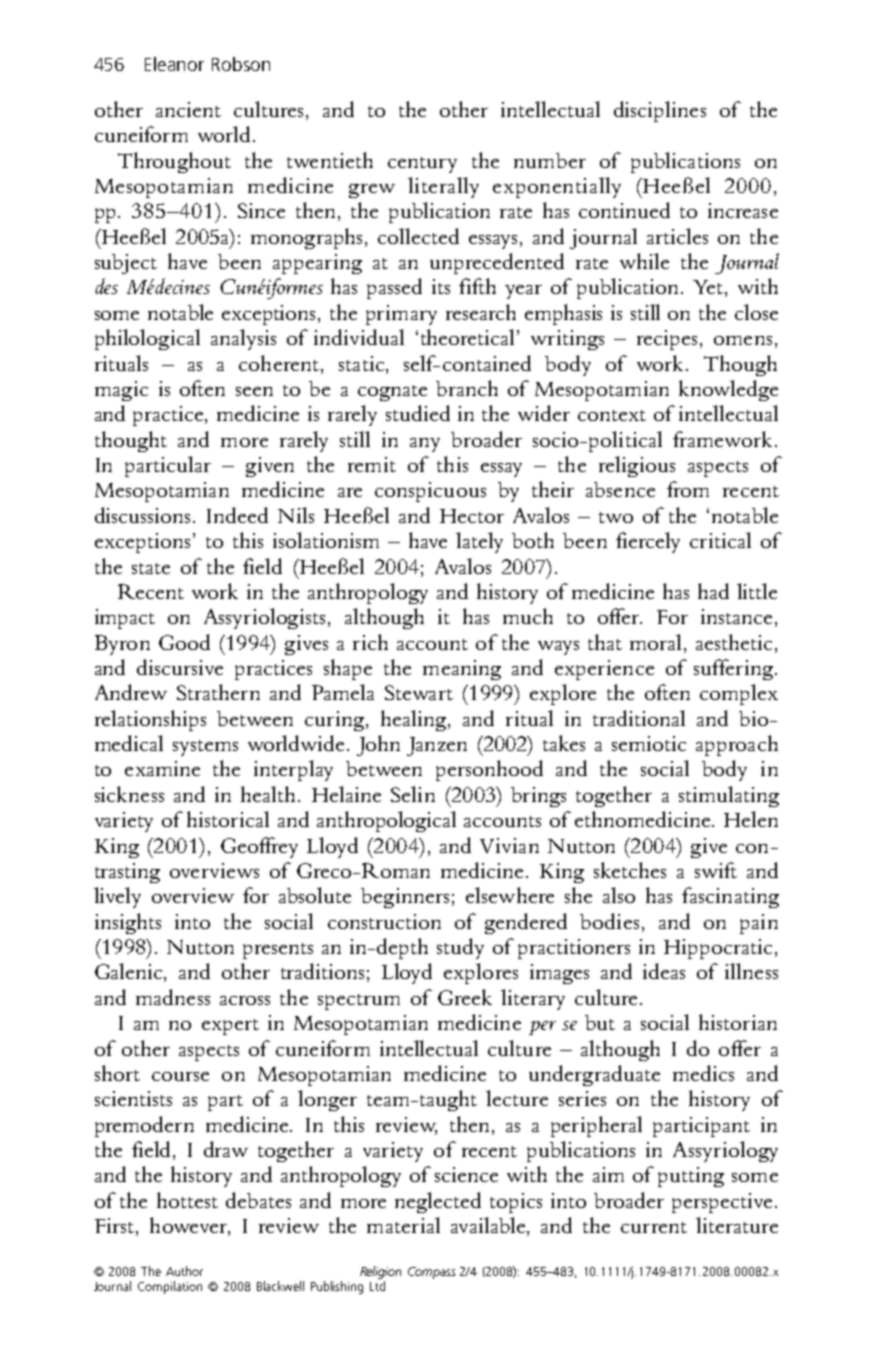 Image resolution: width=892 pixels, height=1372 pixels. Describe the element at coordinates (655, 642) in the document. I see `moral` at that location.
